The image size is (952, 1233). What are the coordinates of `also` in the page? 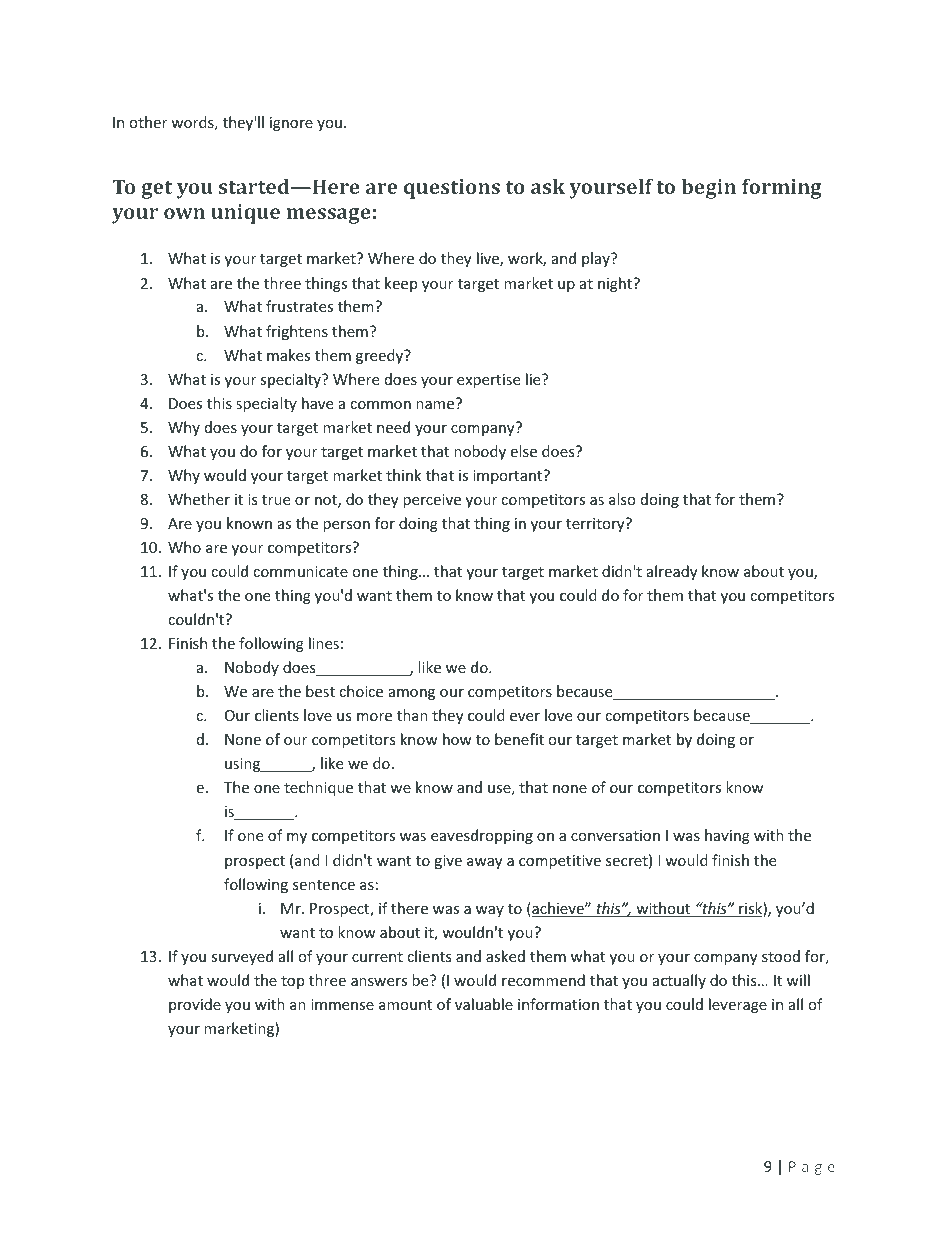 It's located at (622, 499).
